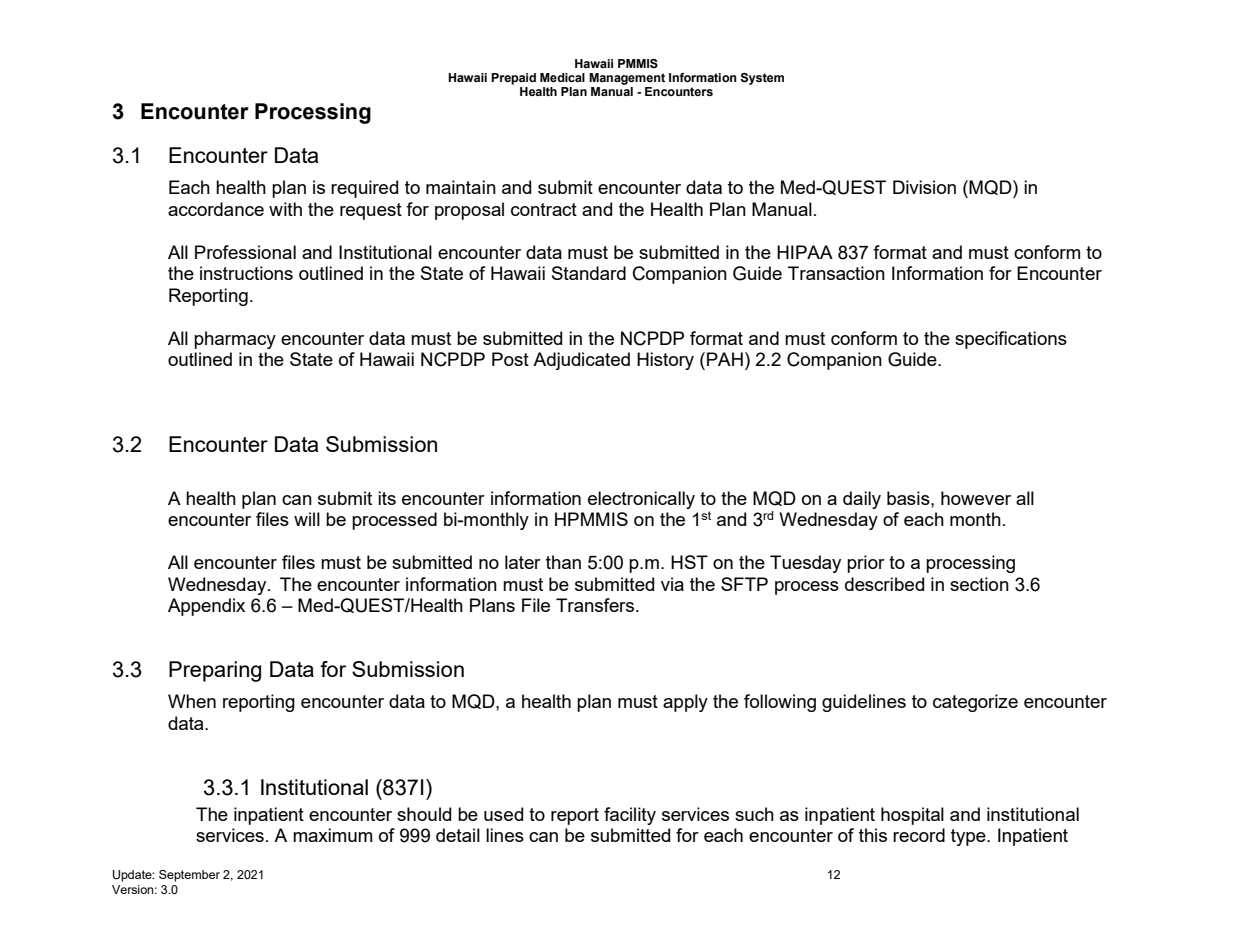 Image resolution: width=1233 pixels, height=952 pixels. What do you see at coordinates (627, 79) in the image?
I see `Management` at bounding box center [627, 79].
